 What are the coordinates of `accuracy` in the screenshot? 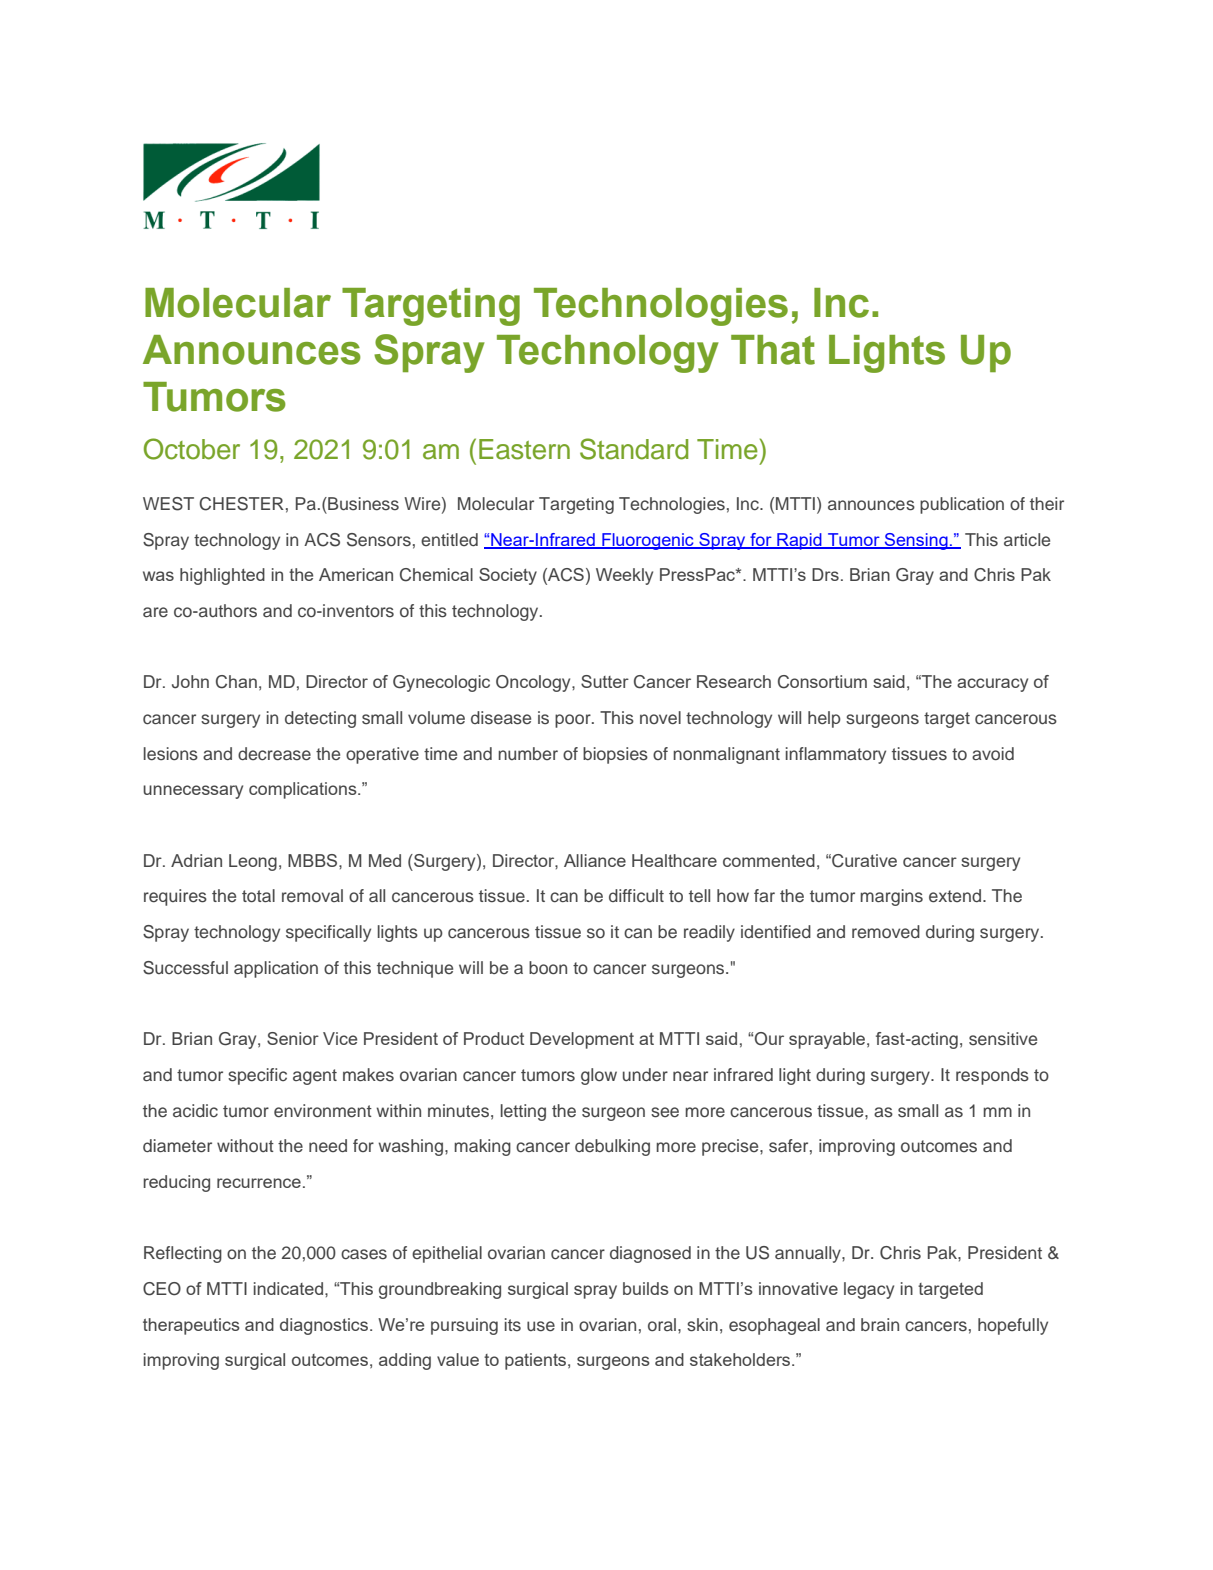 It's located at (992, 685).
